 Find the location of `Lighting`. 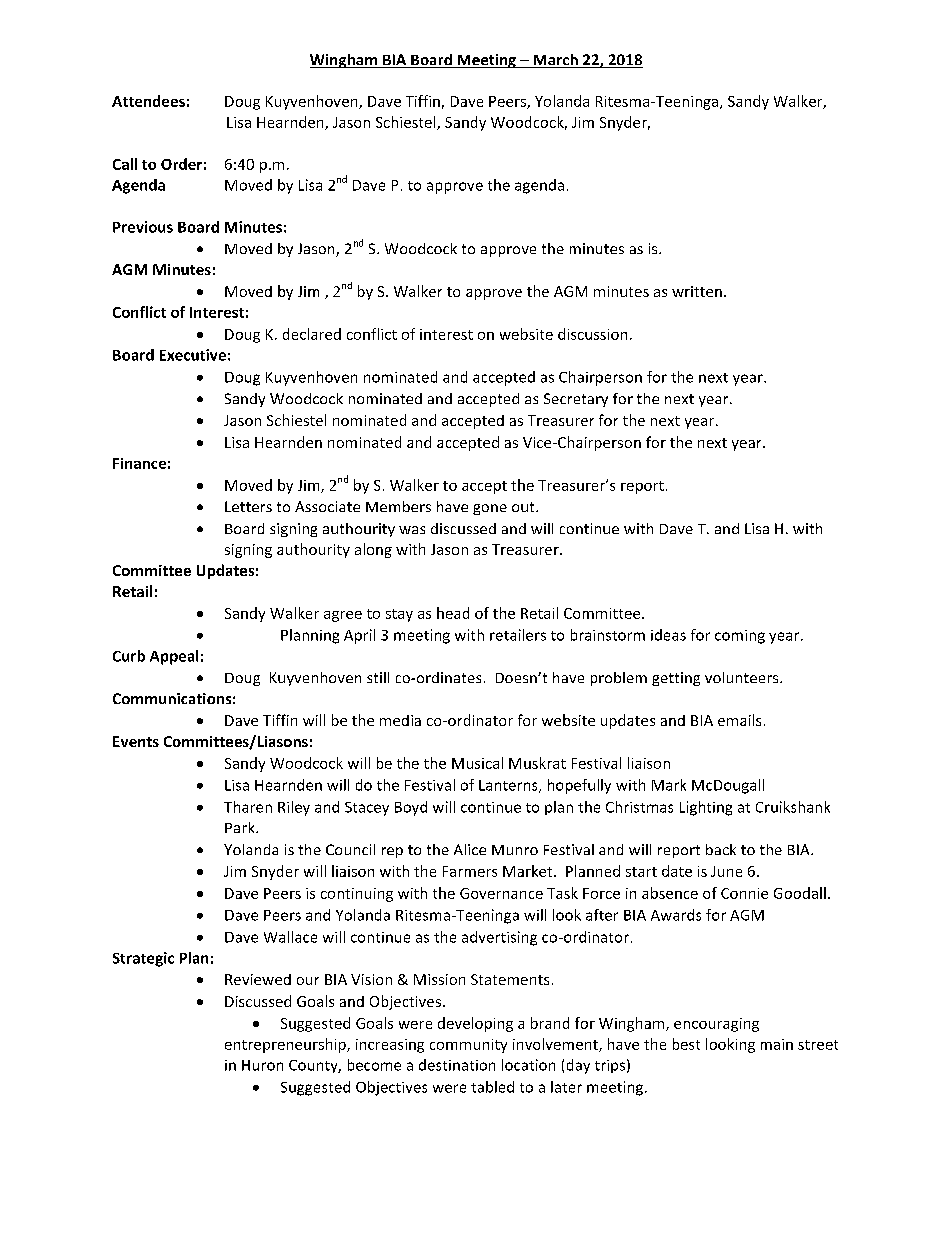

Lighting is located at coordinates (706, 808).
